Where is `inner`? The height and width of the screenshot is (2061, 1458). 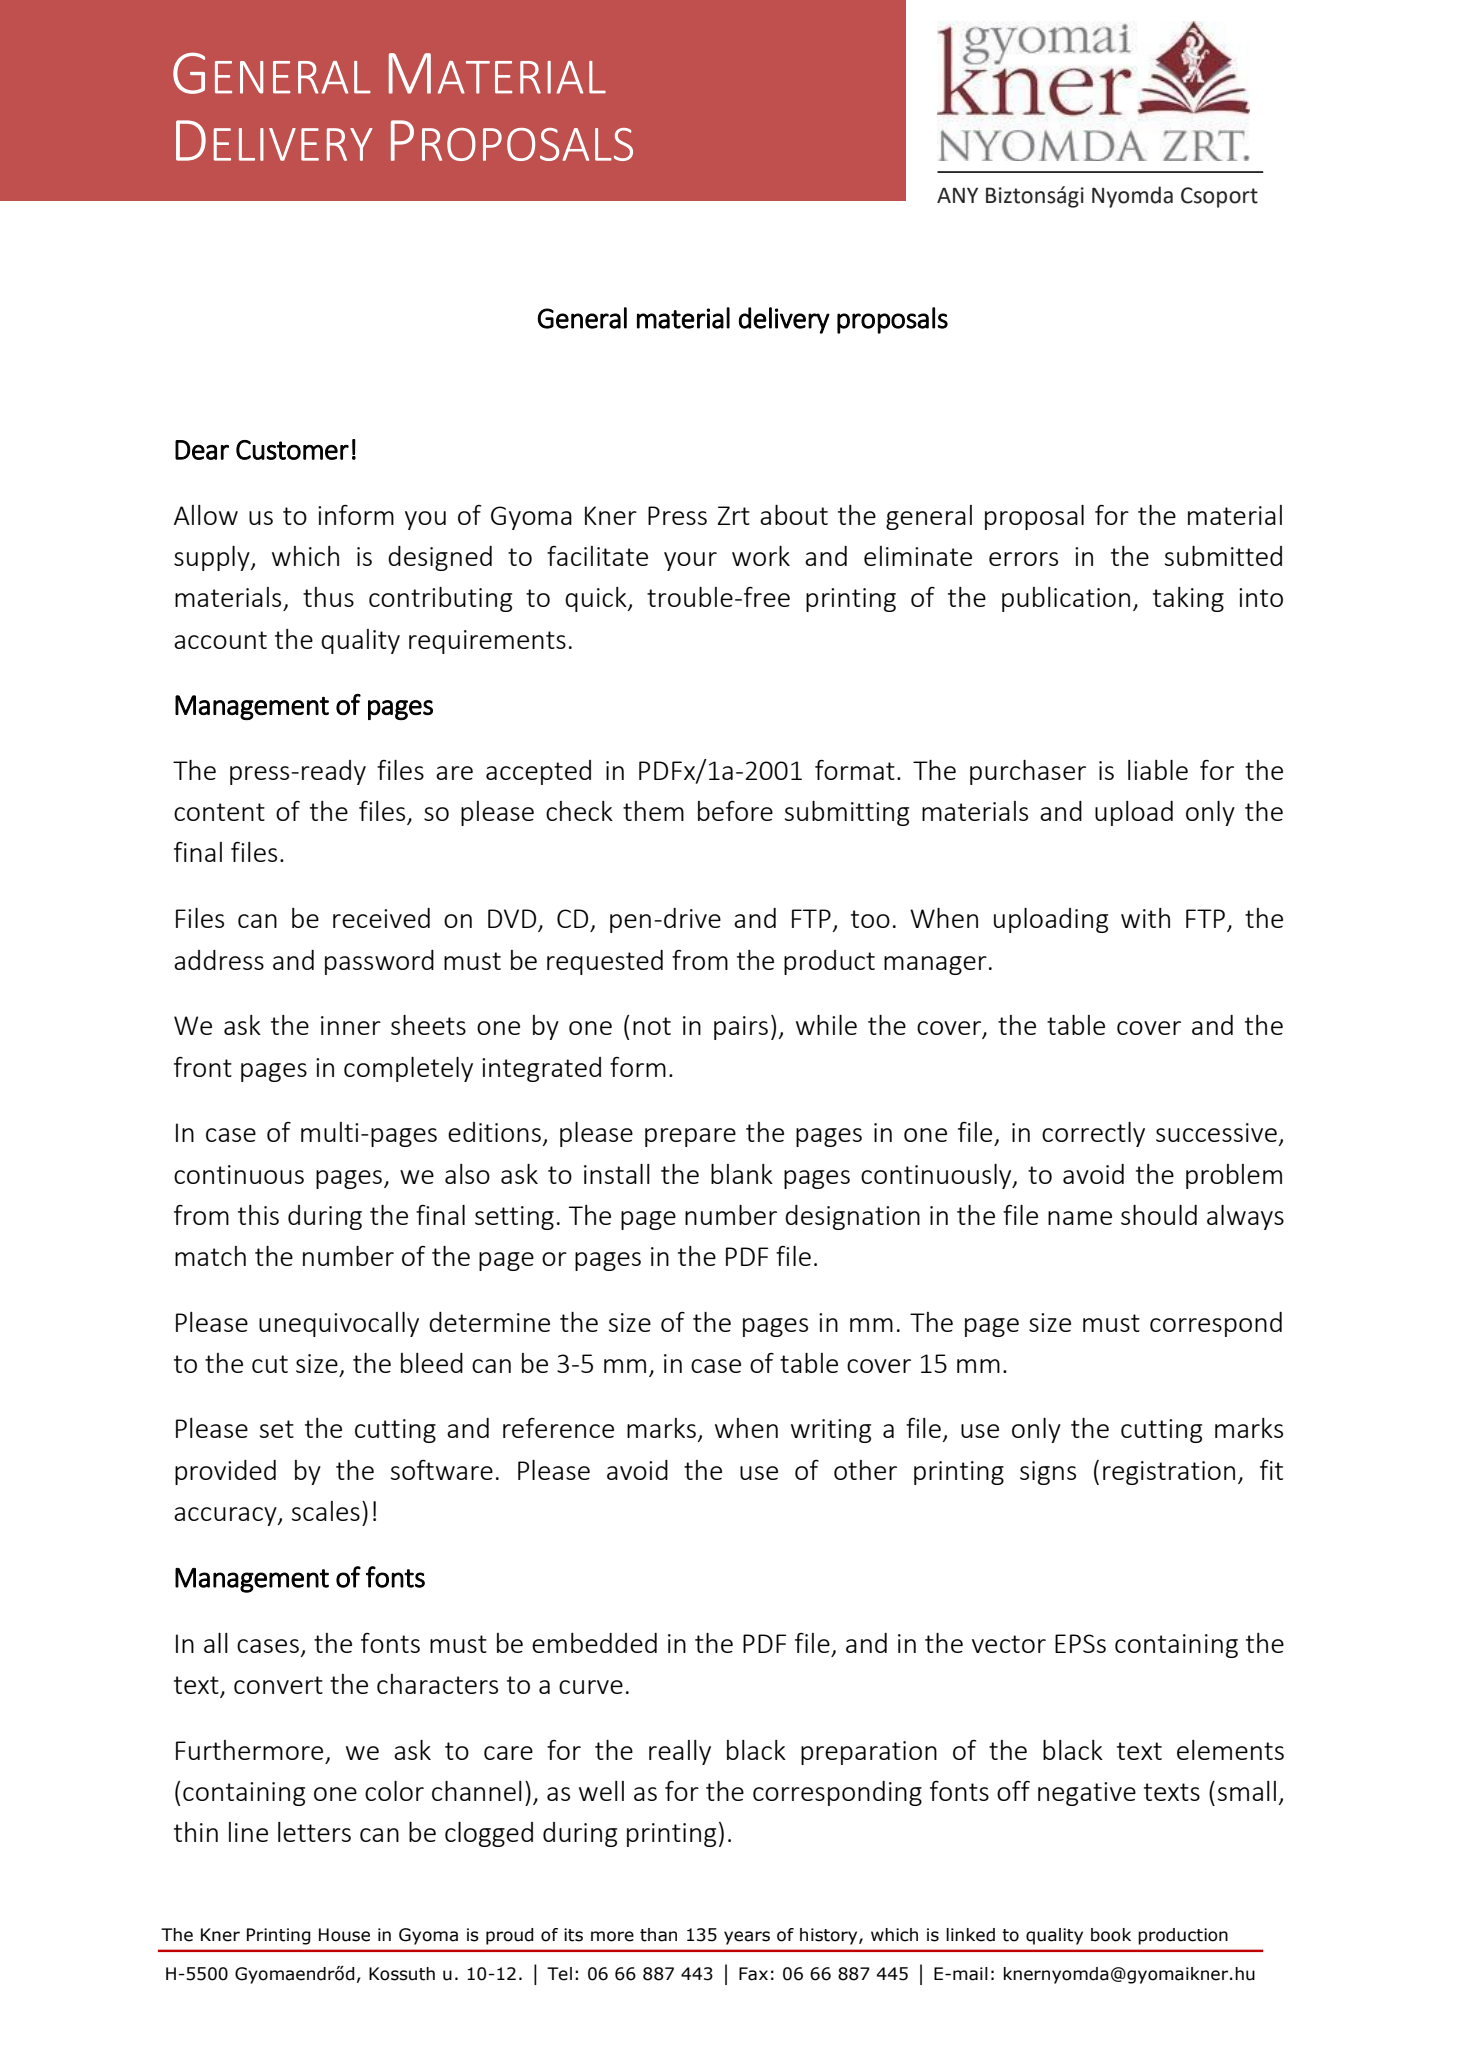
inner is located at coordinates (351, 1025).
